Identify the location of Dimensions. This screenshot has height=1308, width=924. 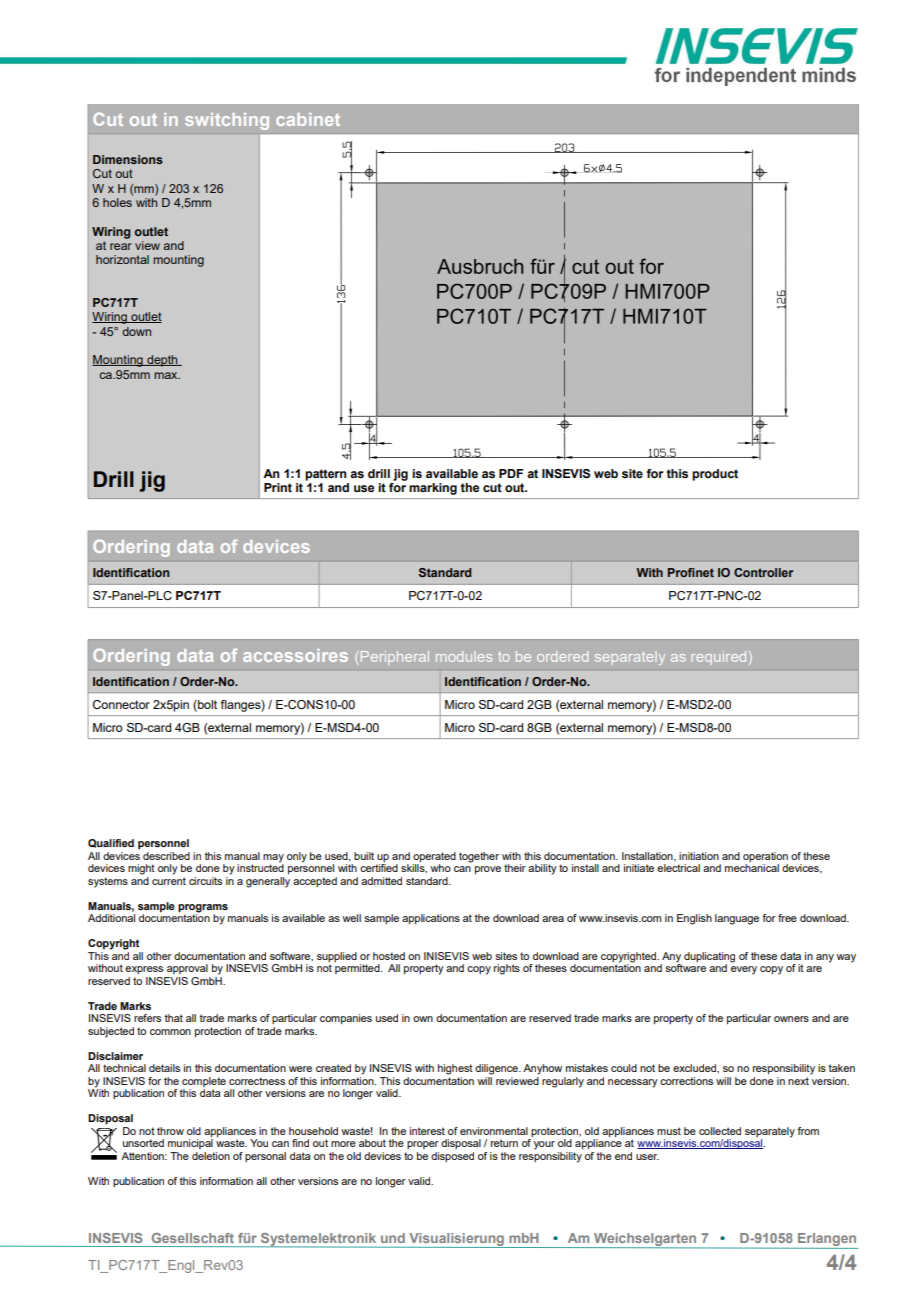
(128, 159).
